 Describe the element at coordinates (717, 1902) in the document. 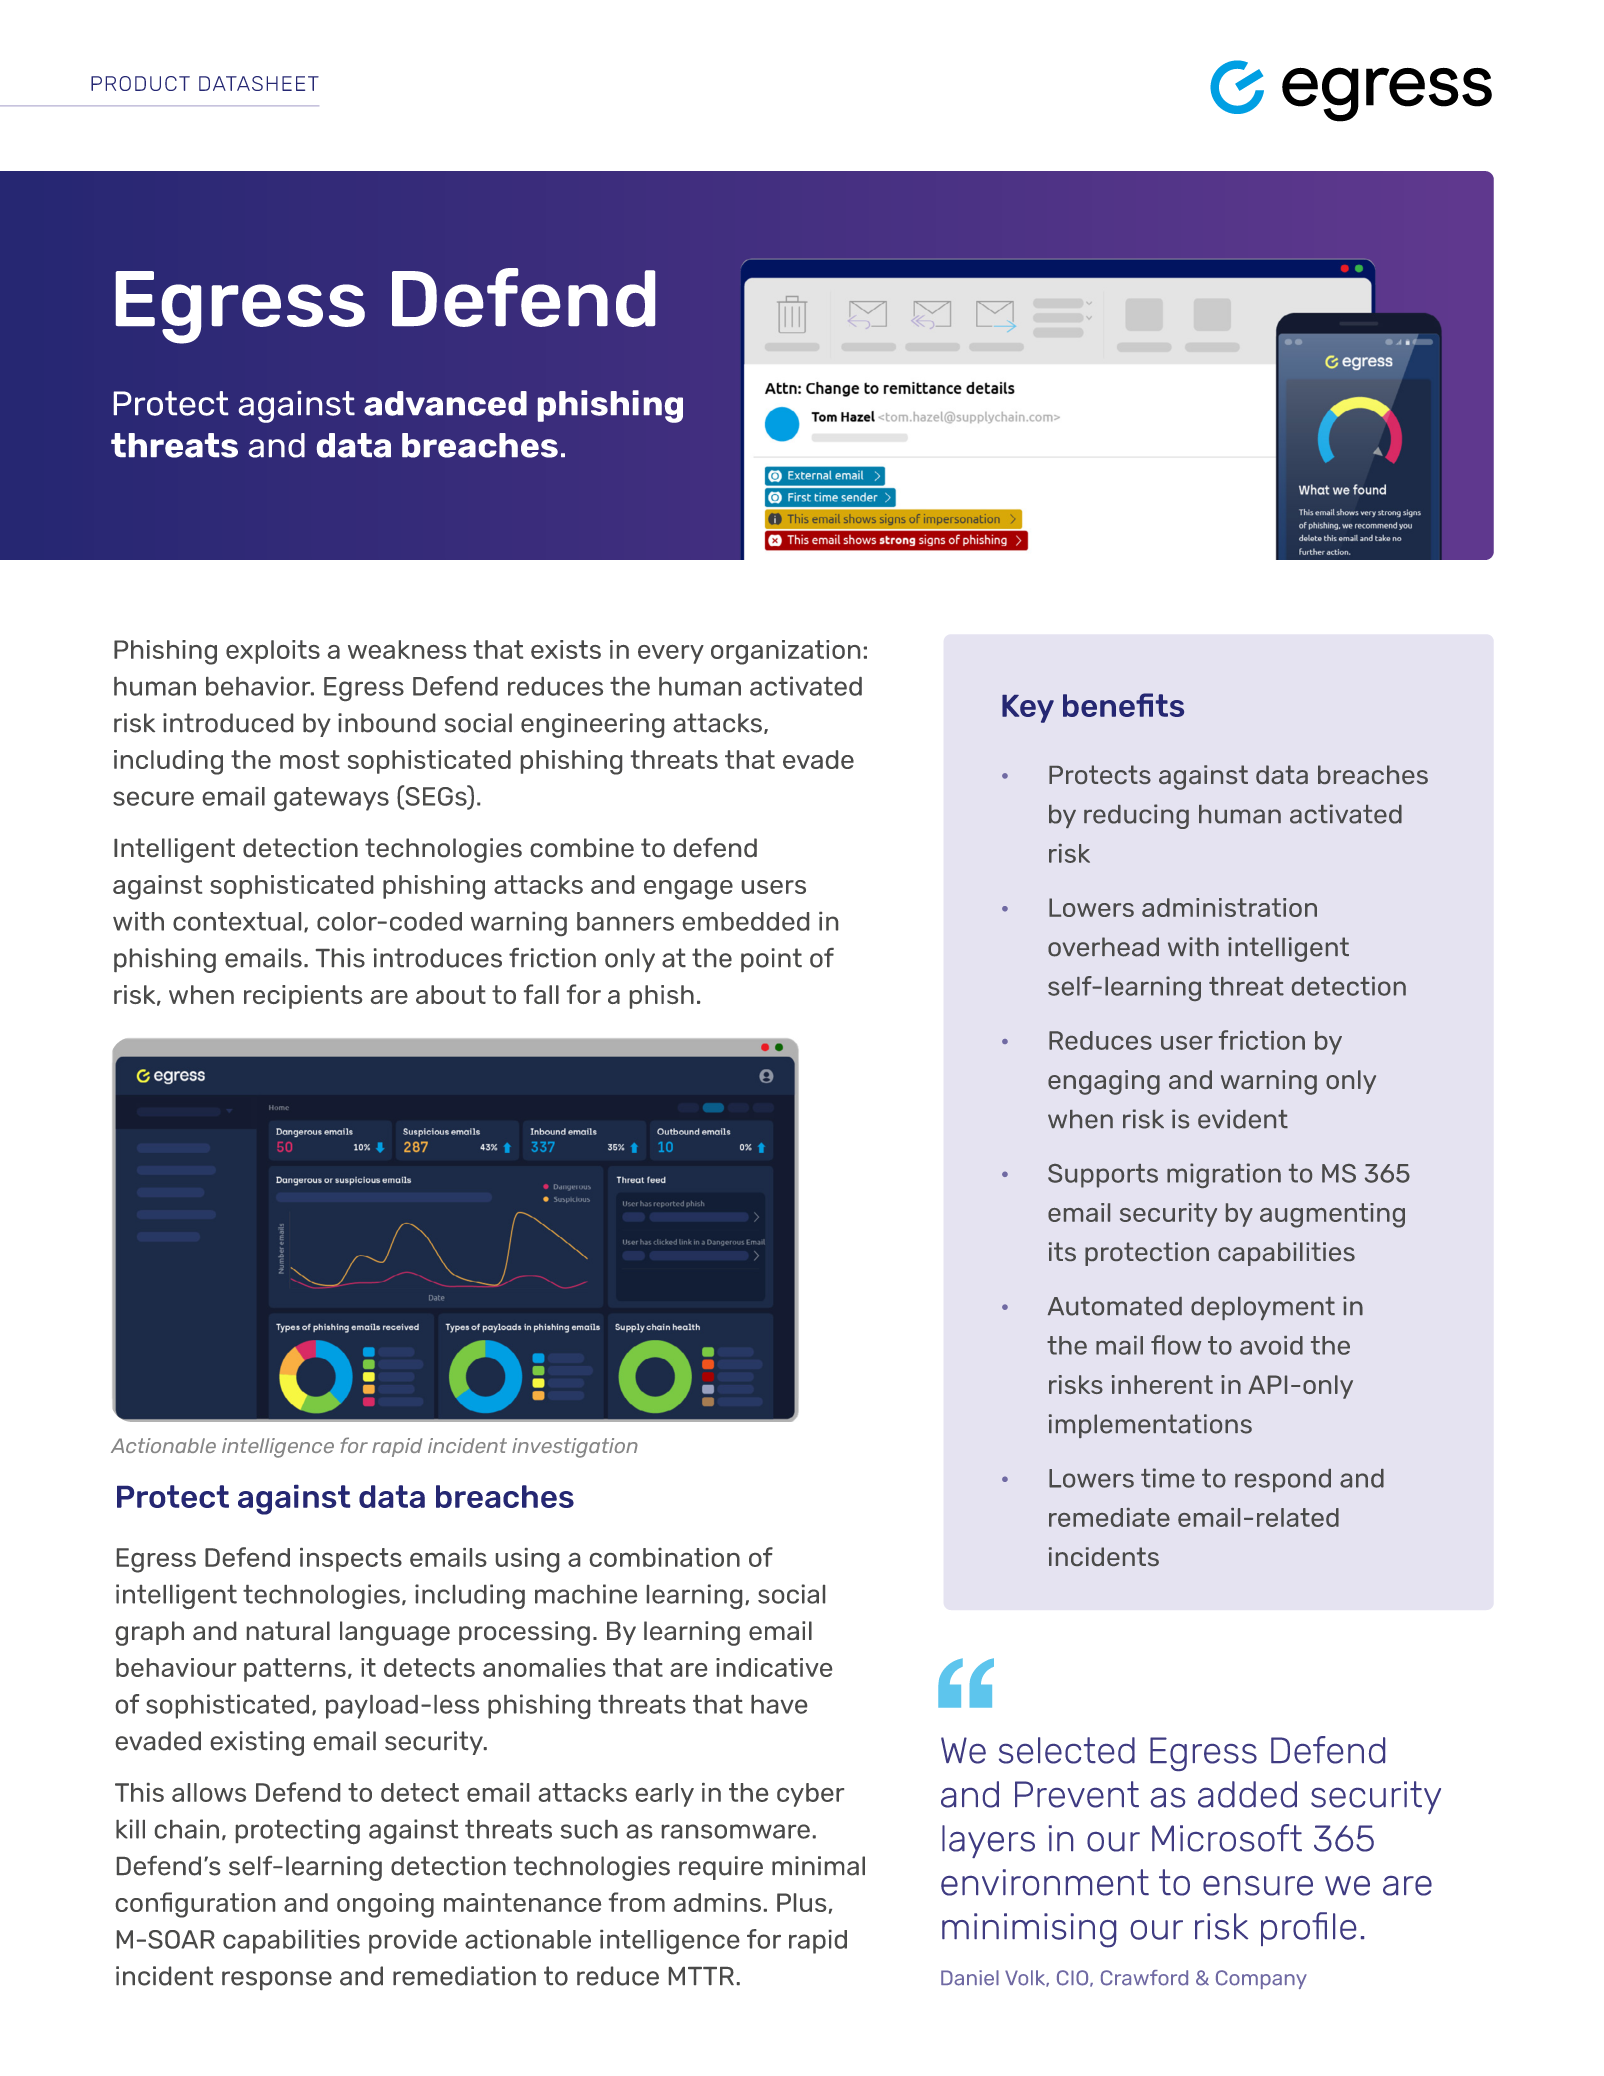

I see `admins` at that location.
